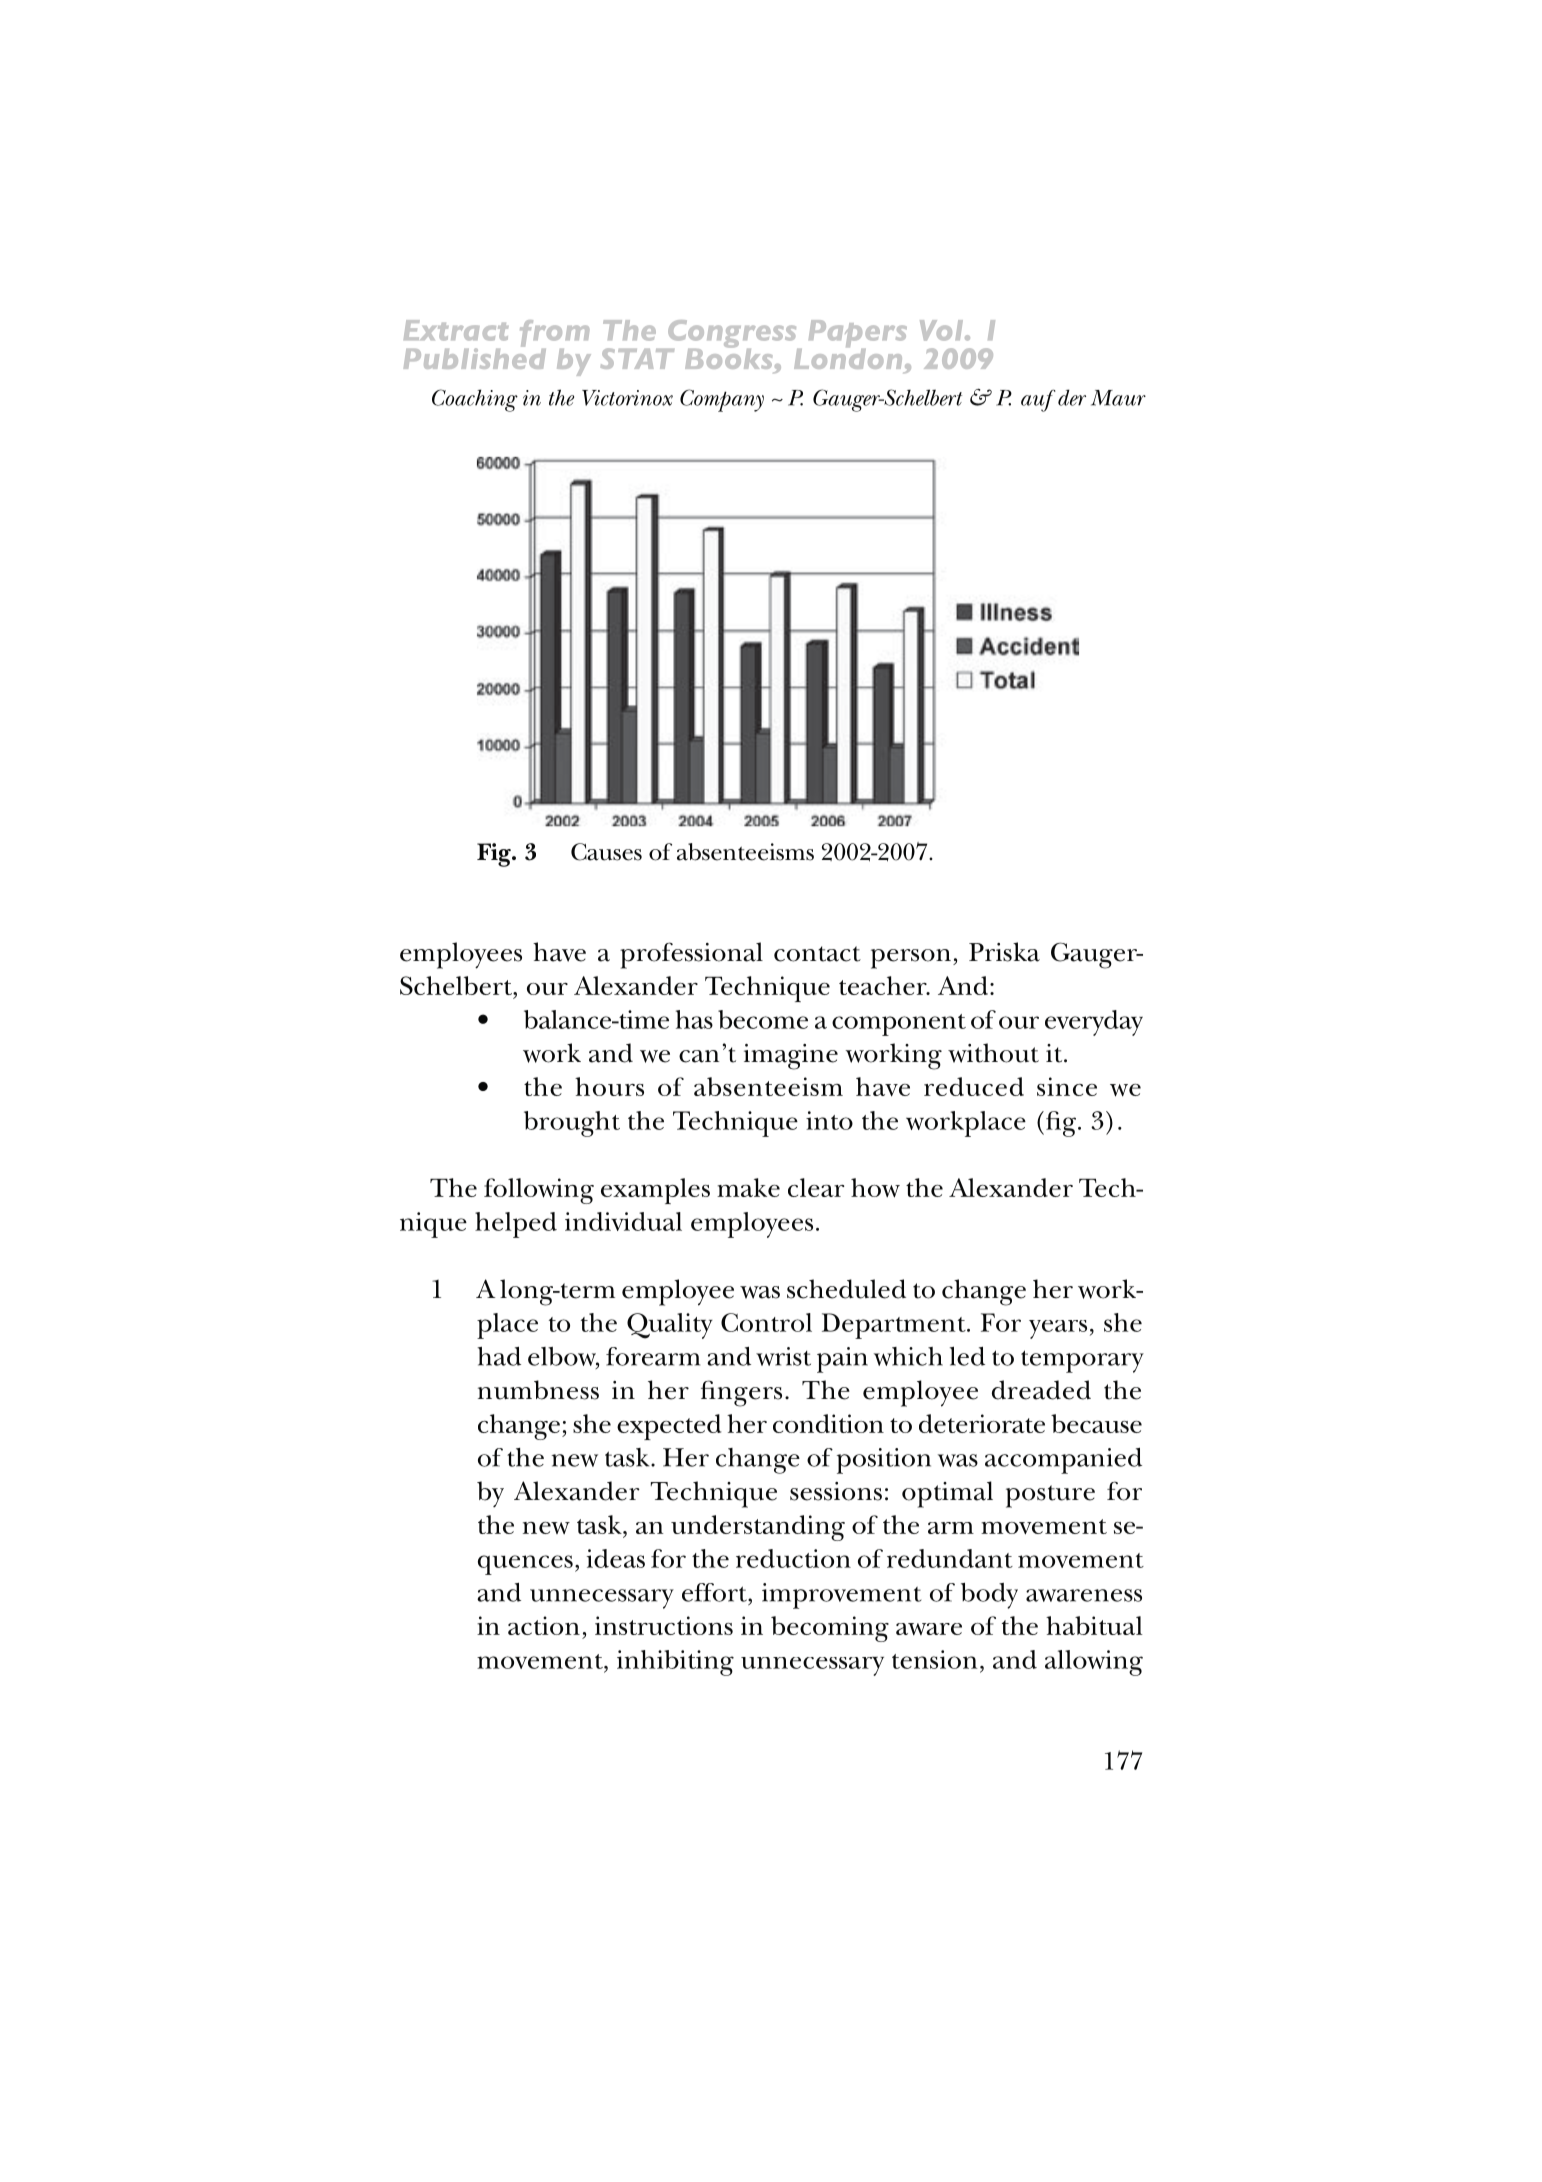 The width and height of the image is (1542, 2182). Describe the element at coordinates (829, 1120) in the image. I see `INTO` at that location.
